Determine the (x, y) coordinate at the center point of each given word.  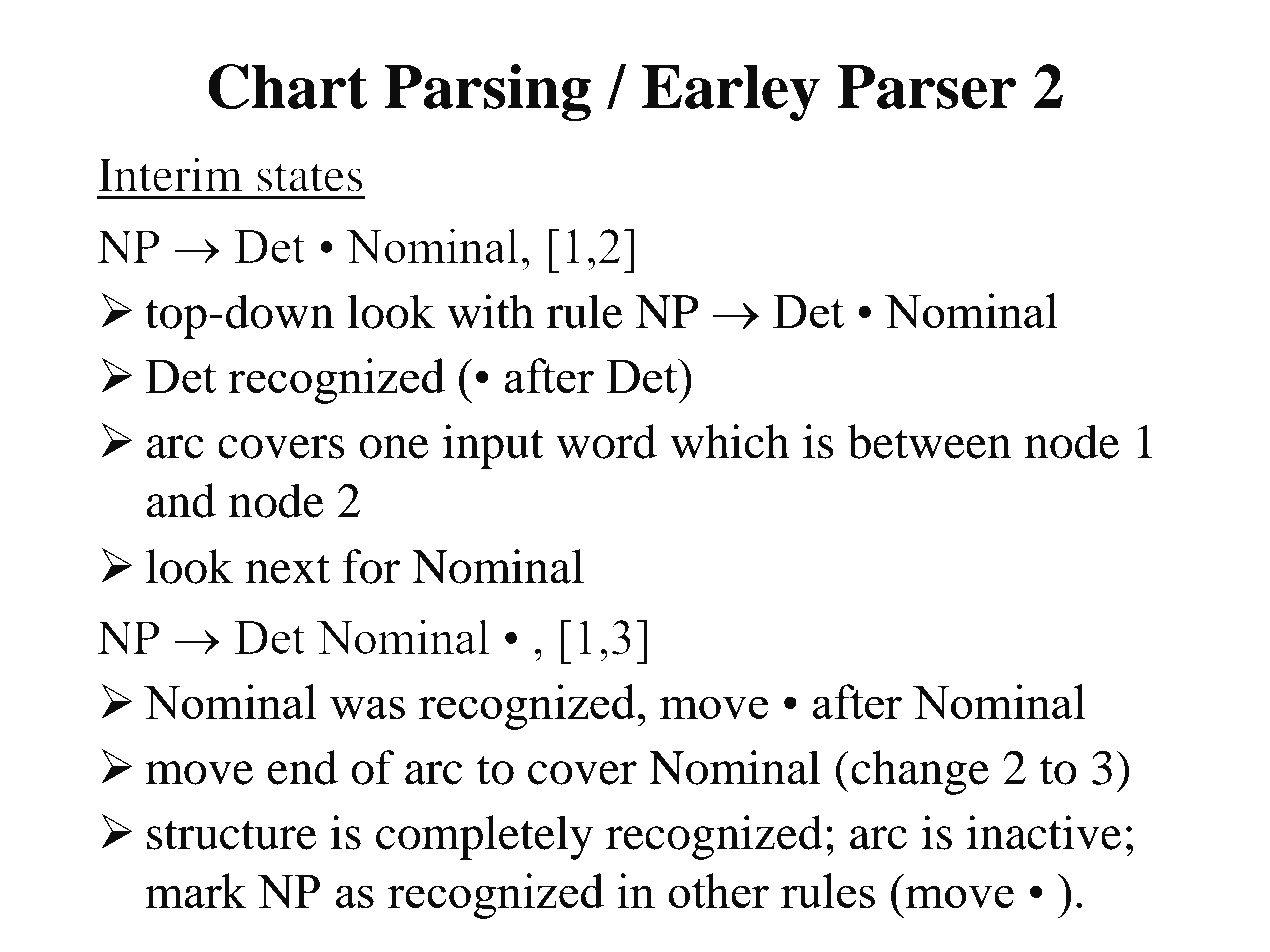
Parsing (487, 92)
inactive (1044, 832)
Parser (926, 87)
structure (232, 835)
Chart (288, 86)
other (718, 890)
